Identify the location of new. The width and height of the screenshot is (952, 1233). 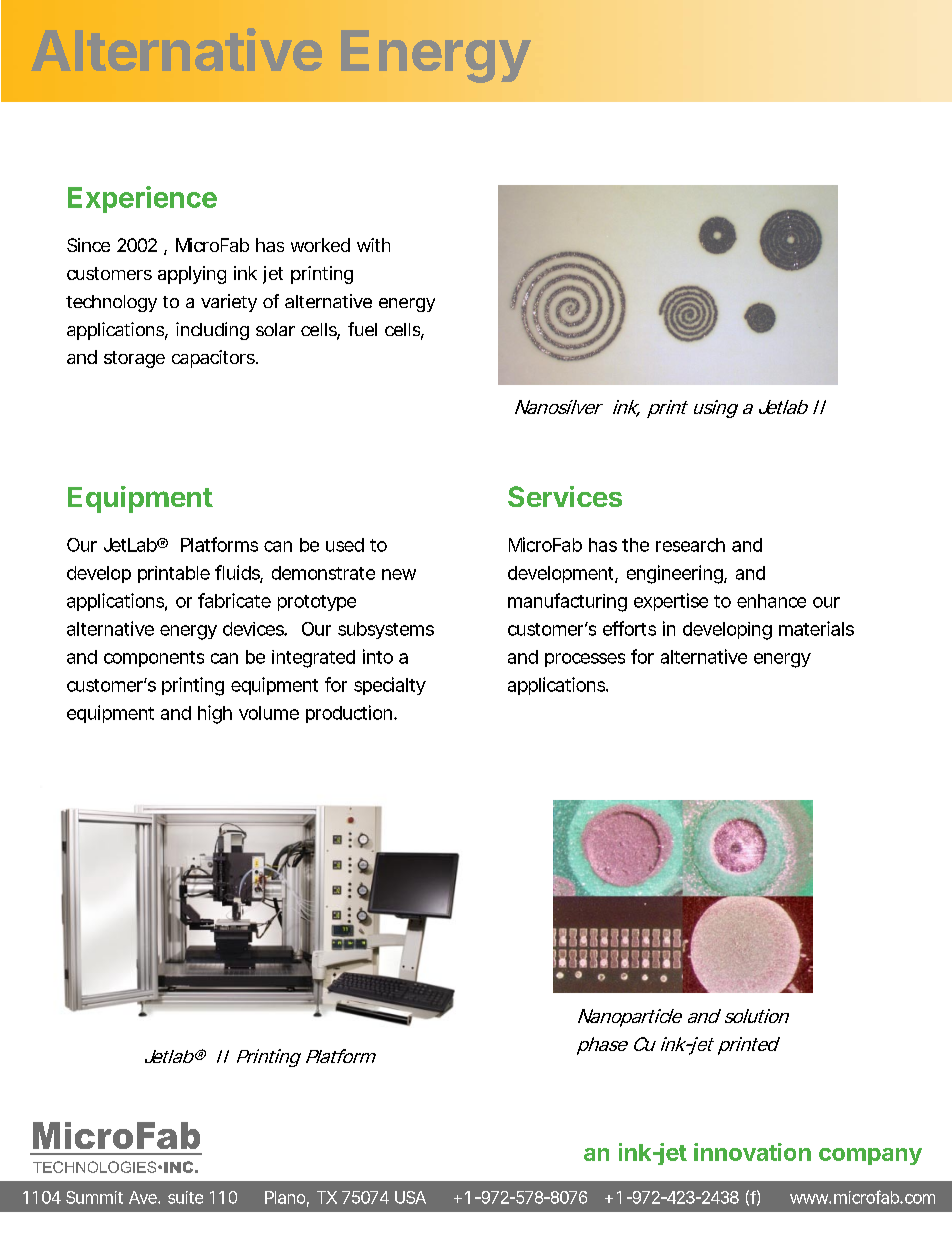
(399, 574).
